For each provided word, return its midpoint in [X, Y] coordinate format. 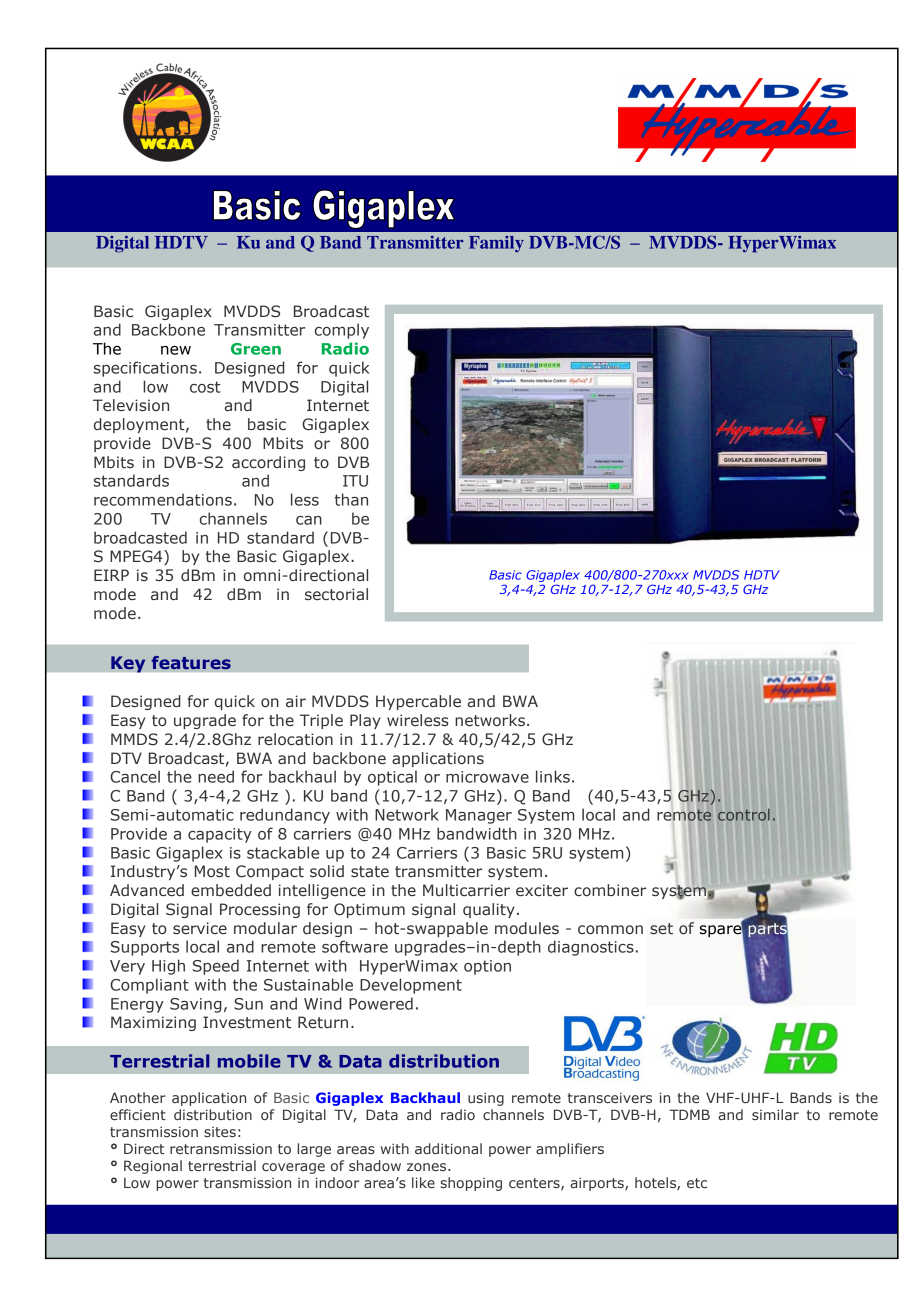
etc [697, 1183]
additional [448, 1148]
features [191, 663]
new [176, 350]
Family [496, 244]
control [744, 815]
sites [220, 1132]
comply [342, 331]
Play [365, 721]
